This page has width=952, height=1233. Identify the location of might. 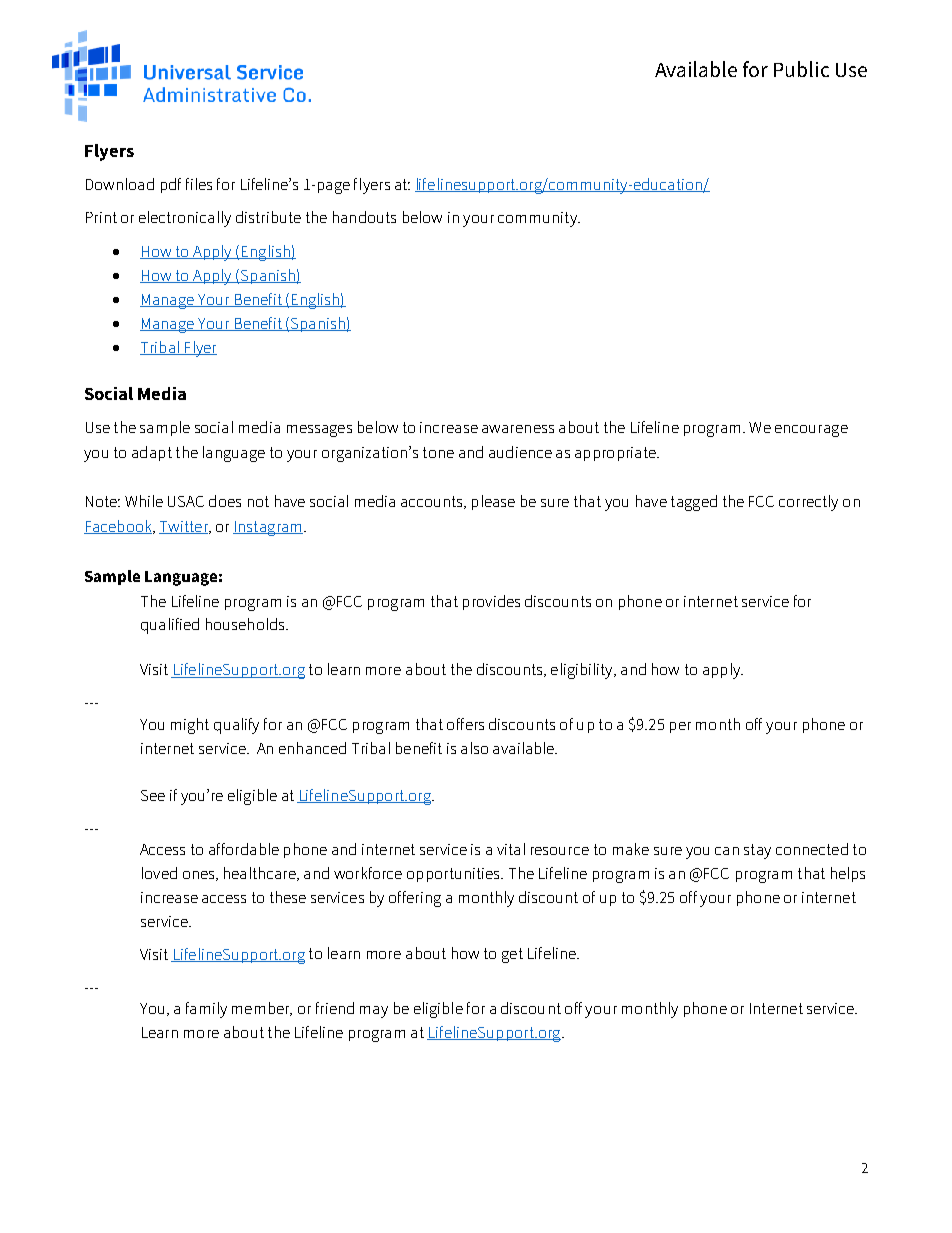
(190, 726).
